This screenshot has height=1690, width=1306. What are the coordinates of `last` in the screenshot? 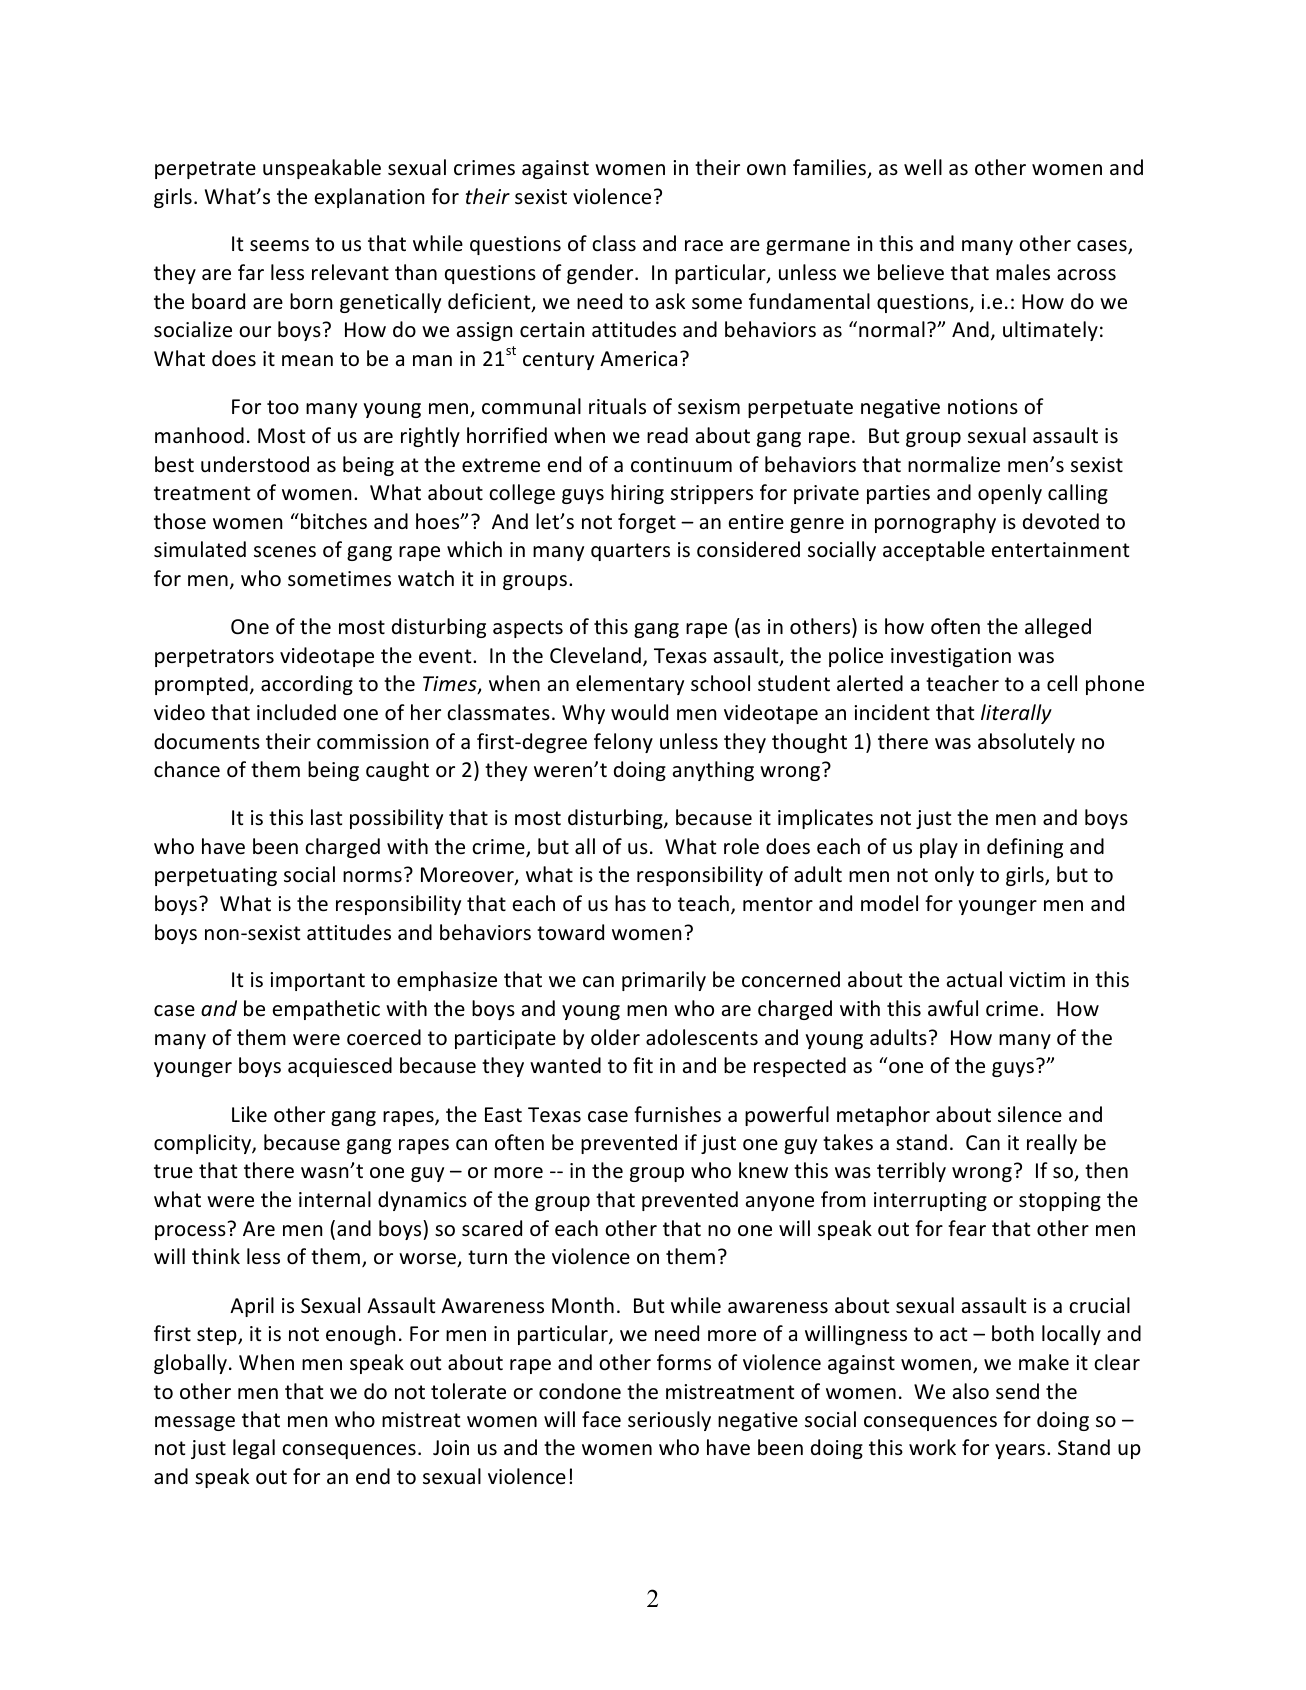 It's located at (326, 817).
